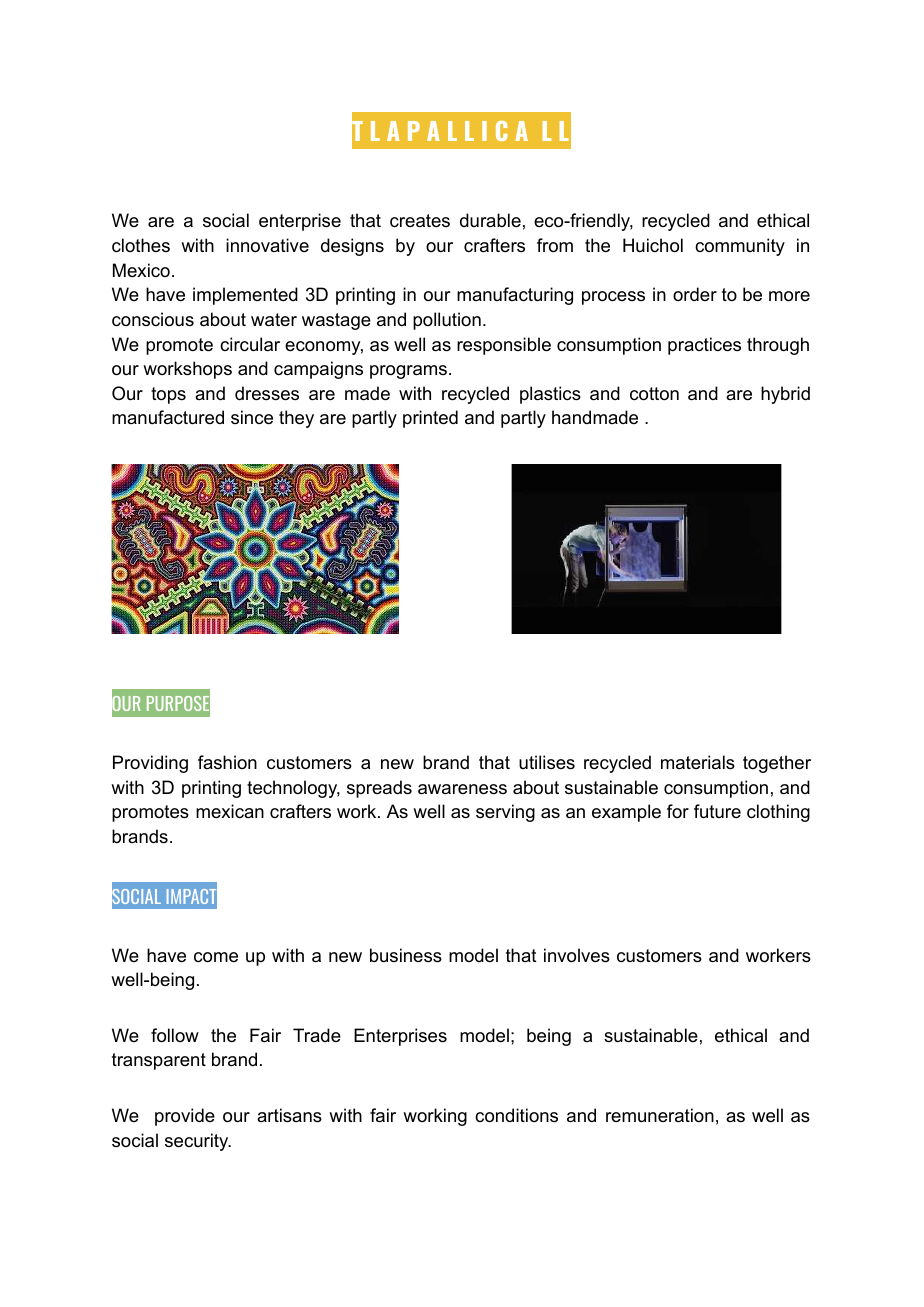  I want to click on durable, so click(490, 220).
